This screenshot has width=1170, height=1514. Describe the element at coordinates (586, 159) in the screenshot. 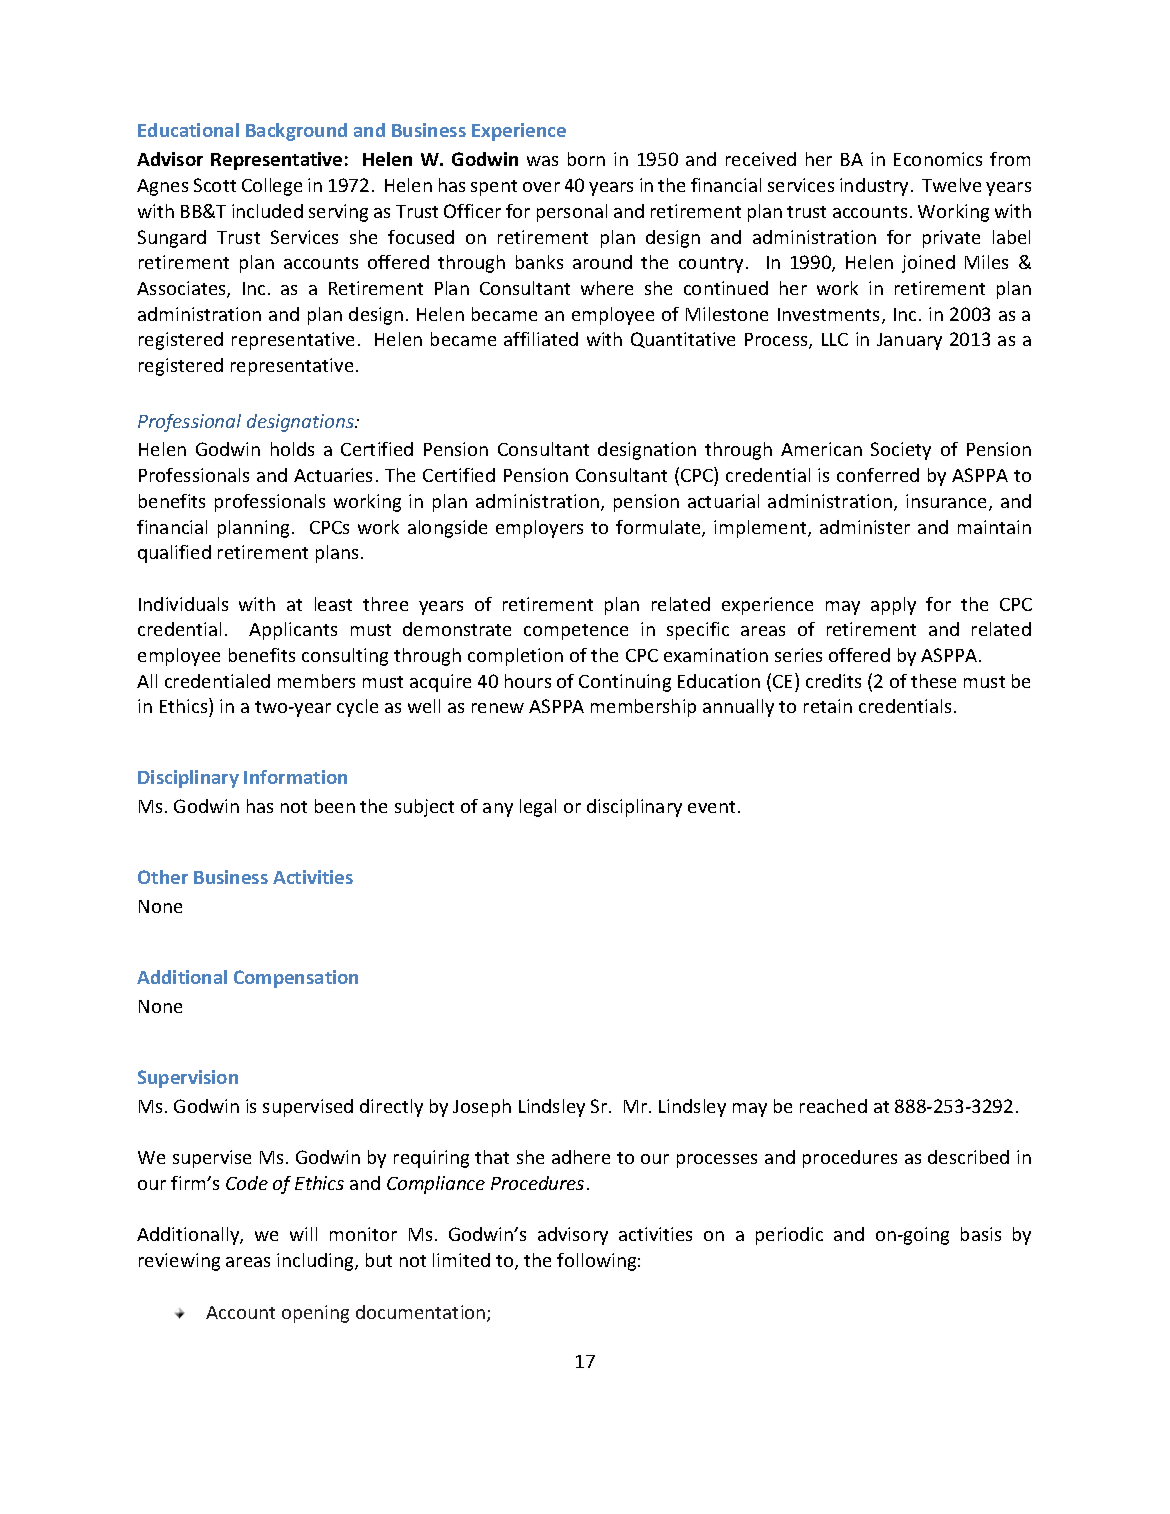

I see `born` at that location.
